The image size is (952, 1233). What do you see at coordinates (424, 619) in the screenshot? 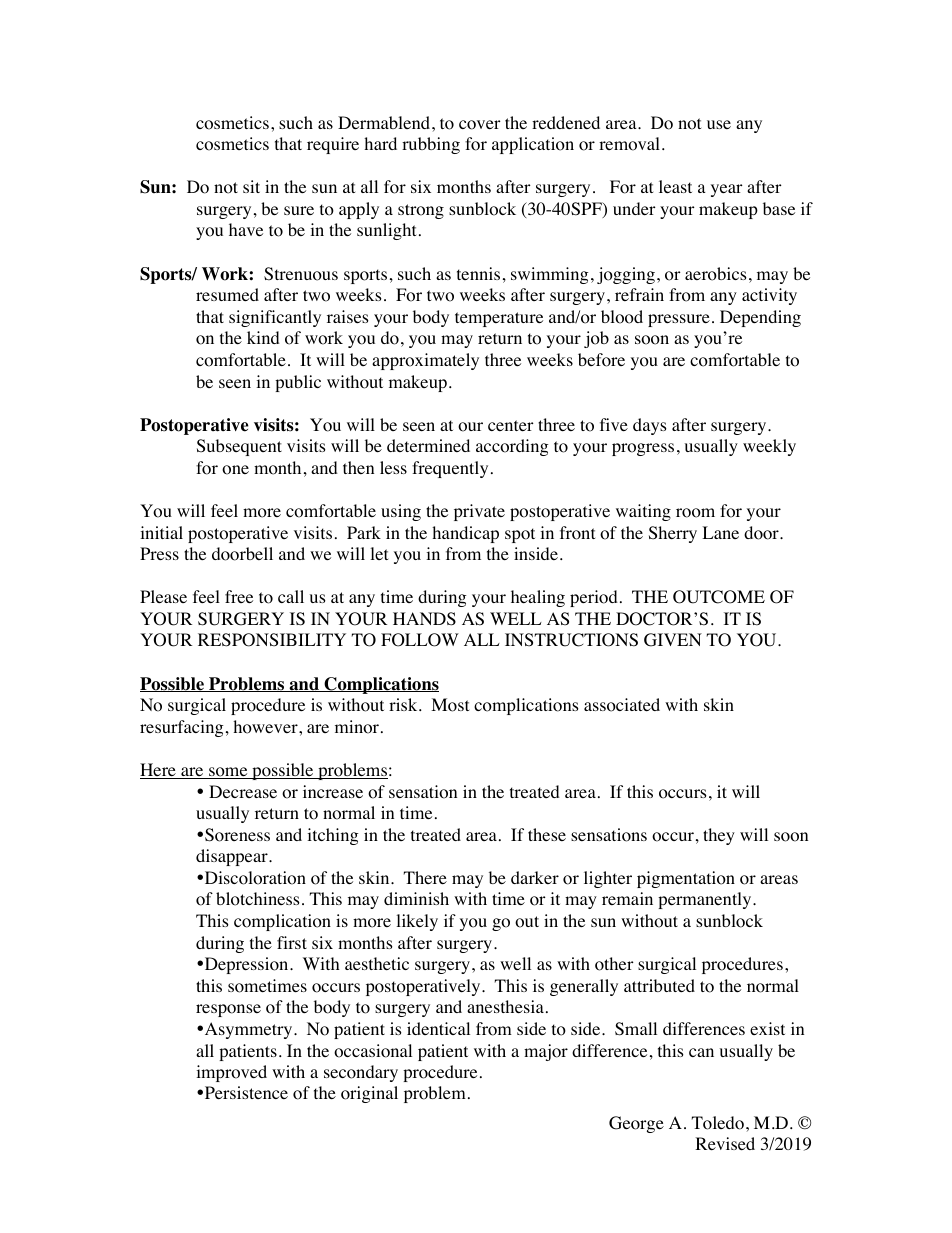
I see `HANDS` at bounding box center [424, 619].
